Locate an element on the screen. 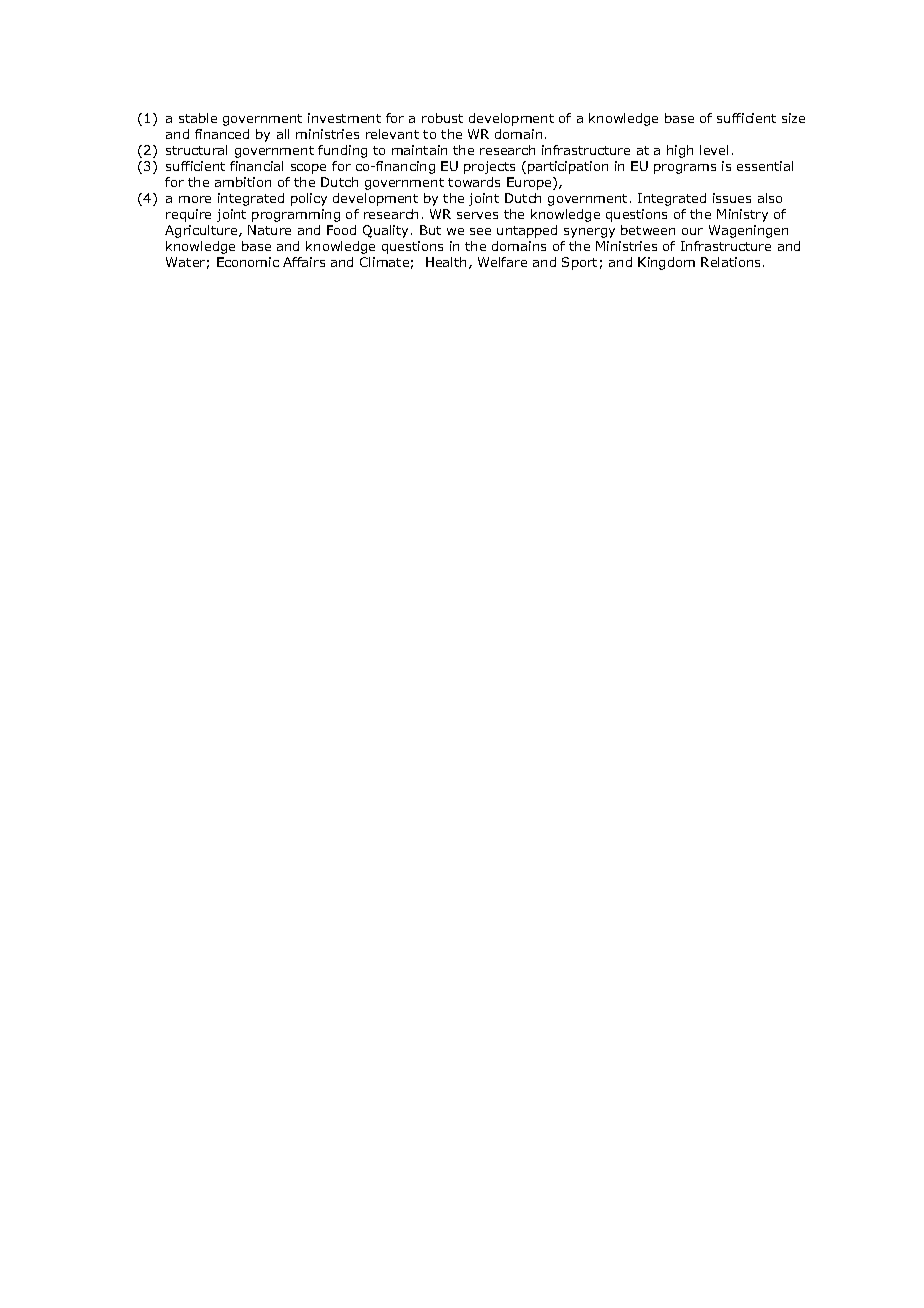  Economic is located at coordinates (248, 262).
